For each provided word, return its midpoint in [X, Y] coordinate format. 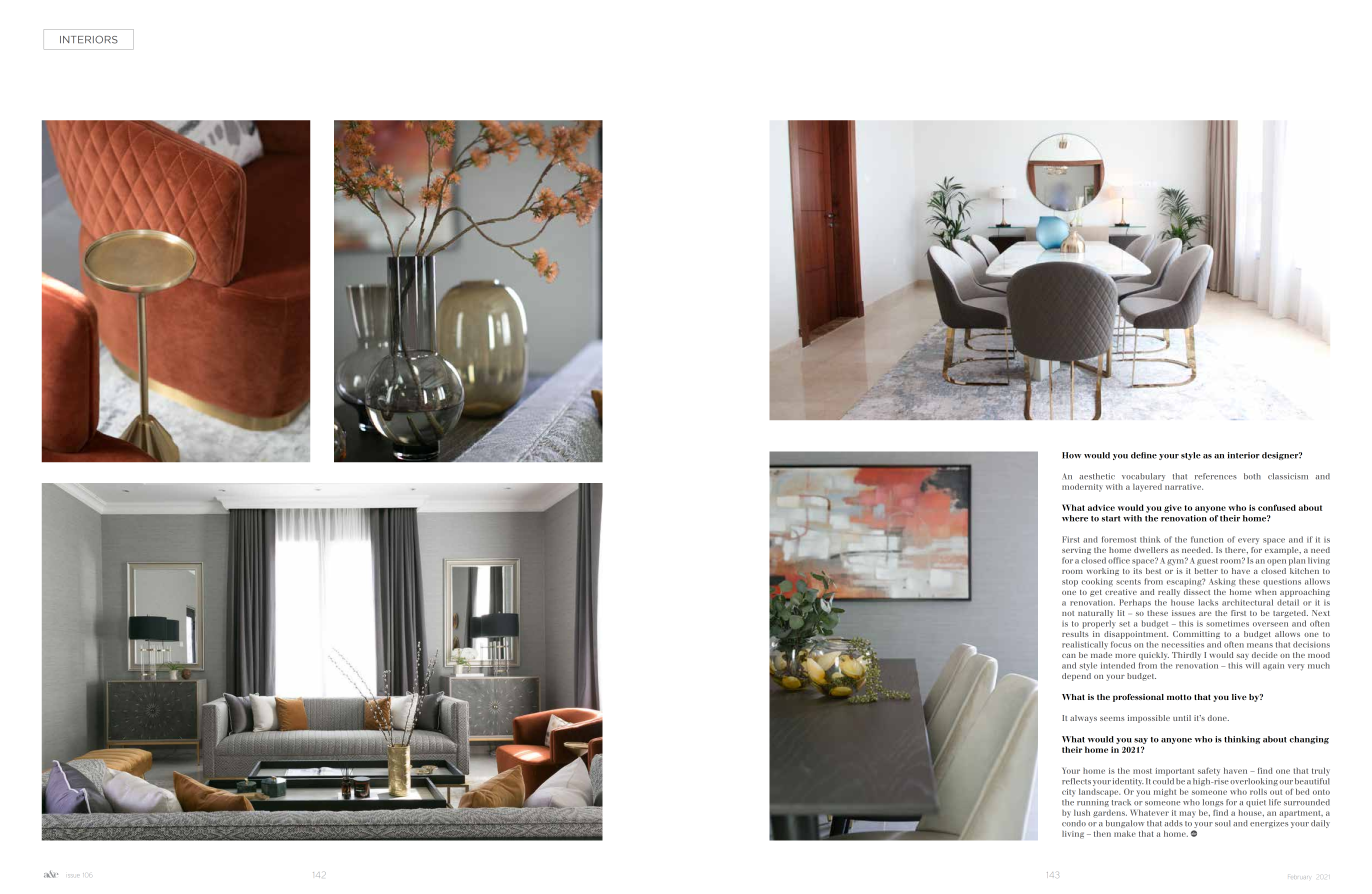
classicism [1288, 476]
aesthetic [1097, 476]
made [1101, 655]
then [1102, 834]
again [1273, 667]
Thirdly [1186, 656]
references [1216, 476]
